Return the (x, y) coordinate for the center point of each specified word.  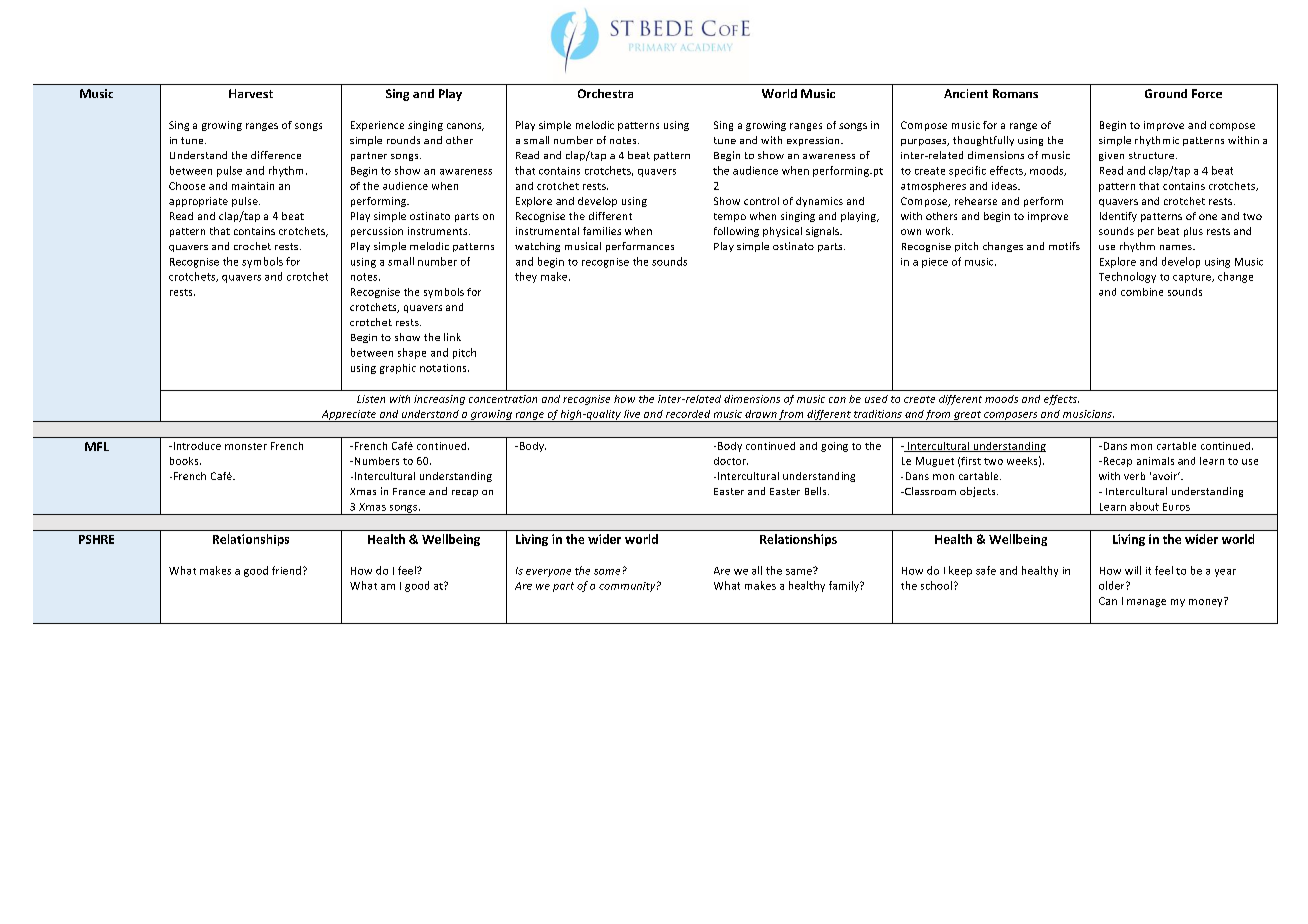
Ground (1166, 93)
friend (286, 570)
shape (412, 353)
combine (1142, 292)
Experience (377, 126)
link (452, 337)
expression (814, 141)
